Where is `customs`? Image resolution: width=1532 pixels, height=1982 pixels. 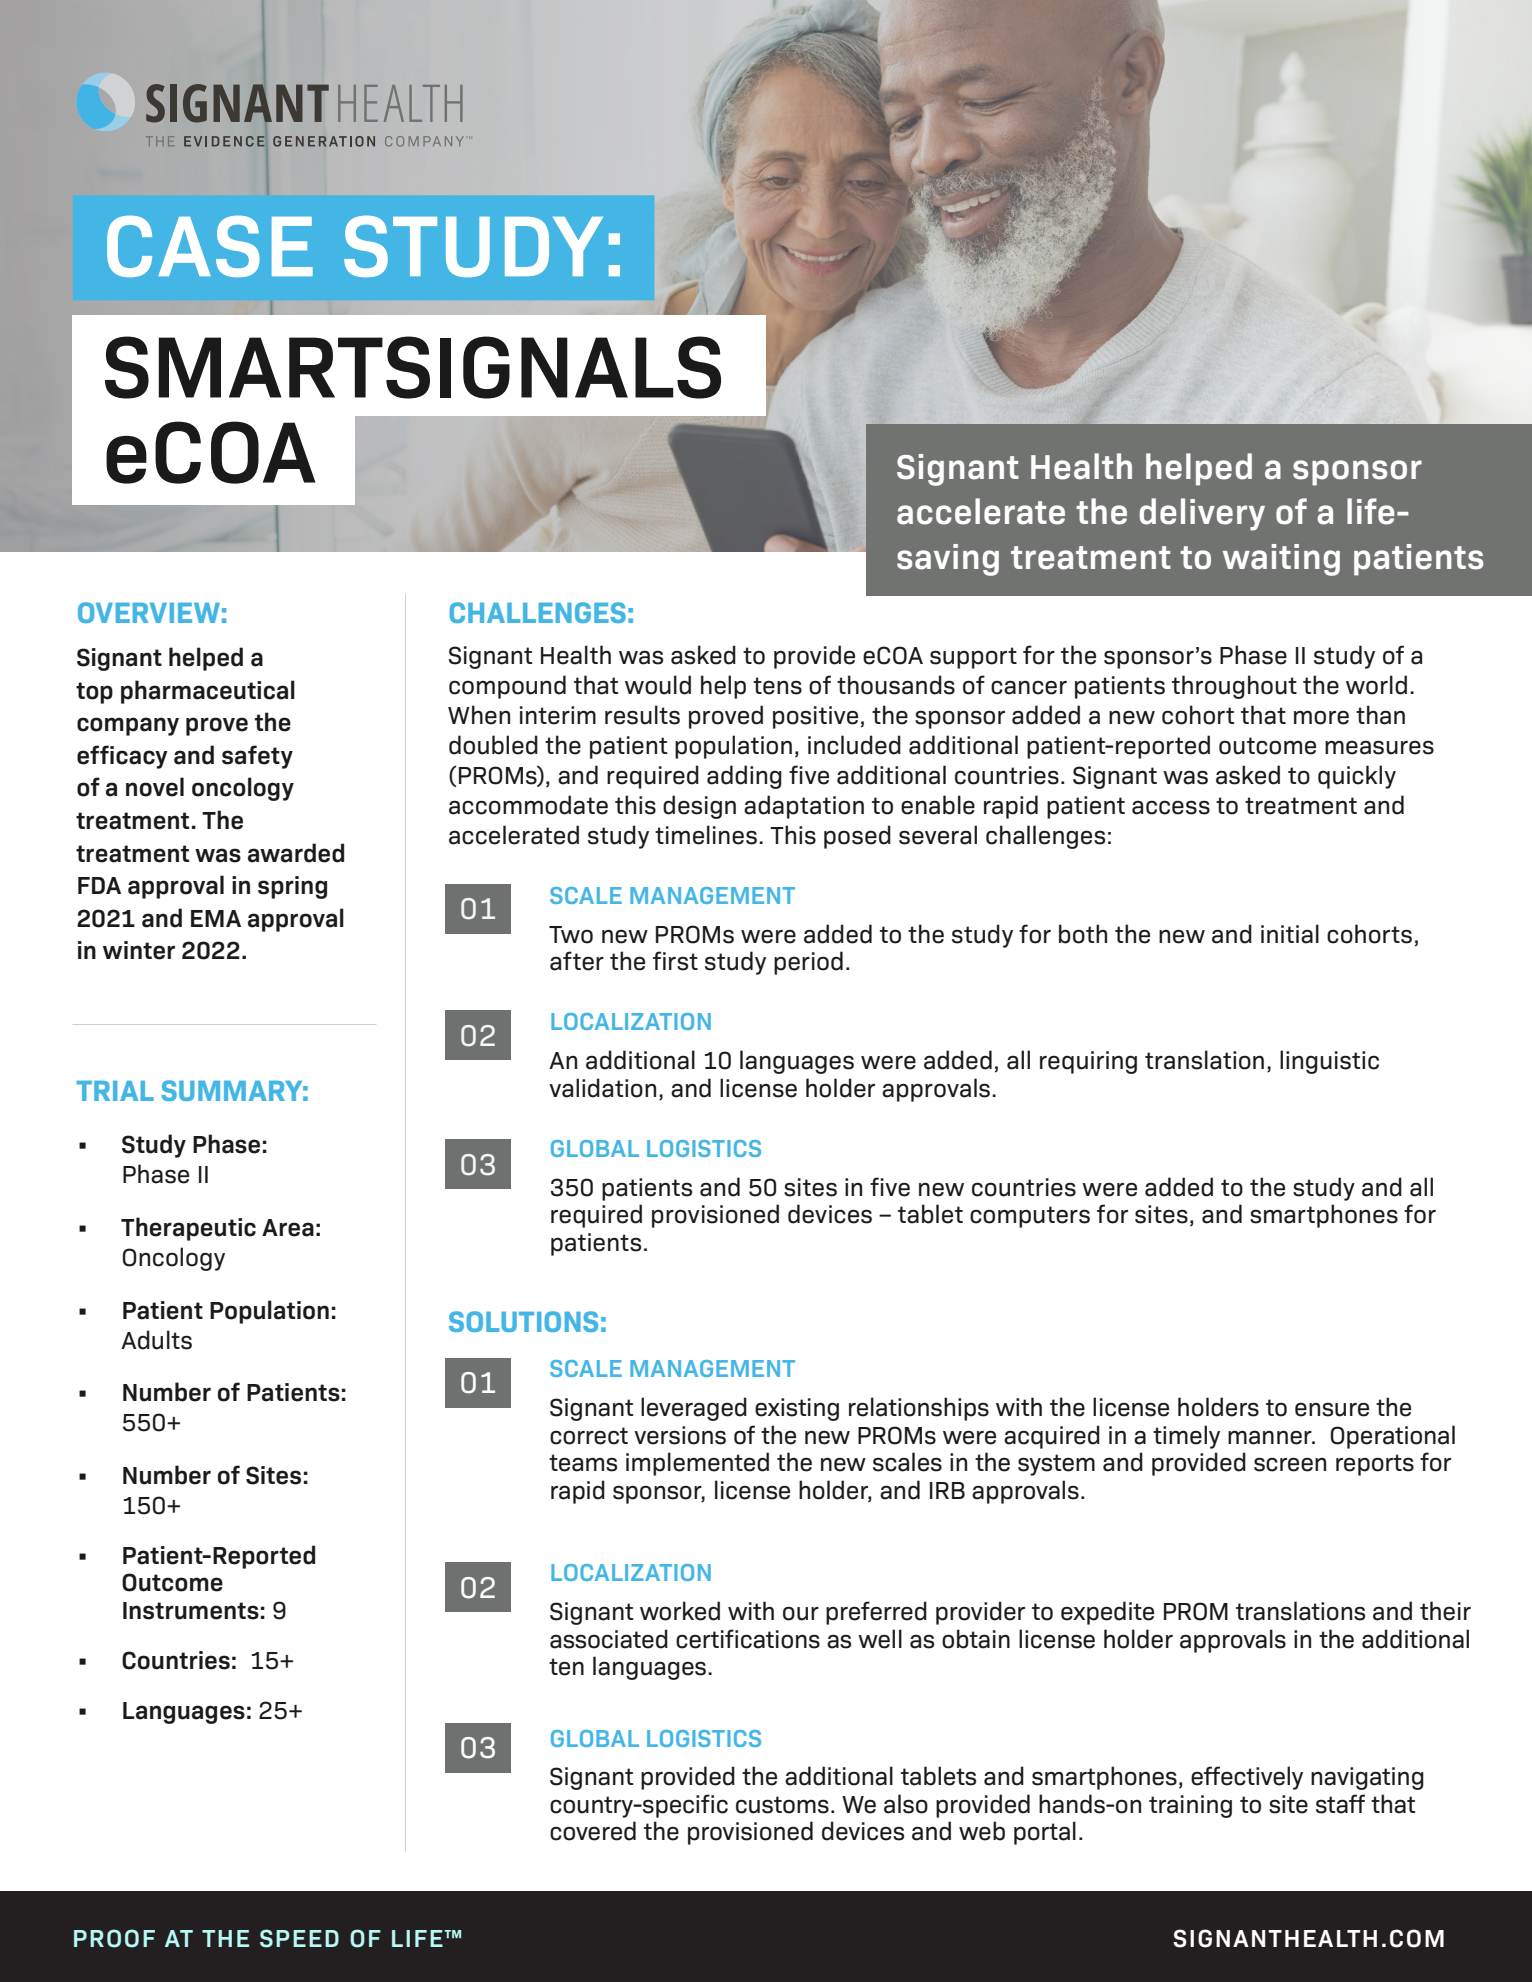 customs is located at coordinates (782, 1805).
